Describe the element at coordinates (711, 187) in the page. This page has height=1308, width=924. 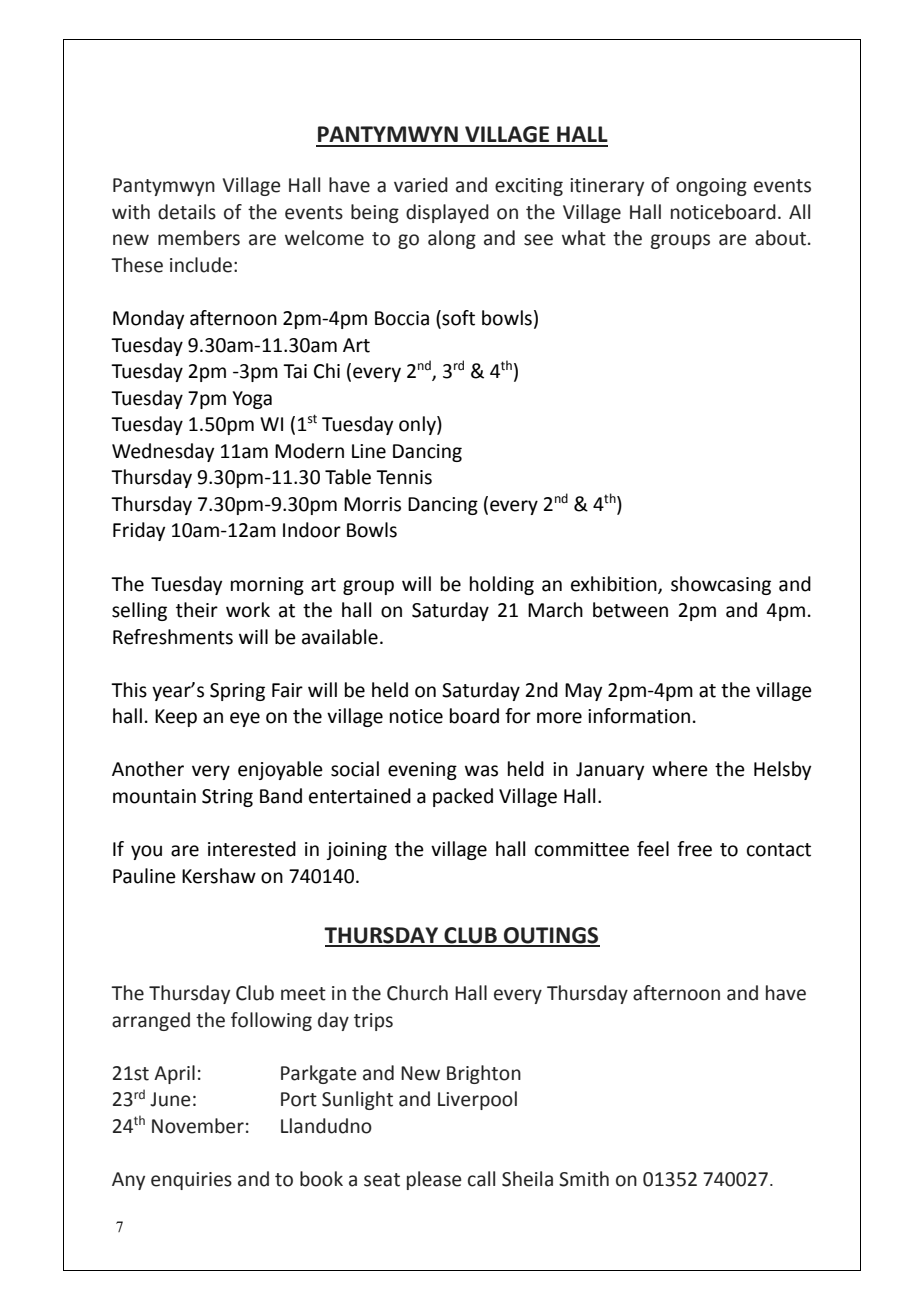
I see `ongoing` at that location.
